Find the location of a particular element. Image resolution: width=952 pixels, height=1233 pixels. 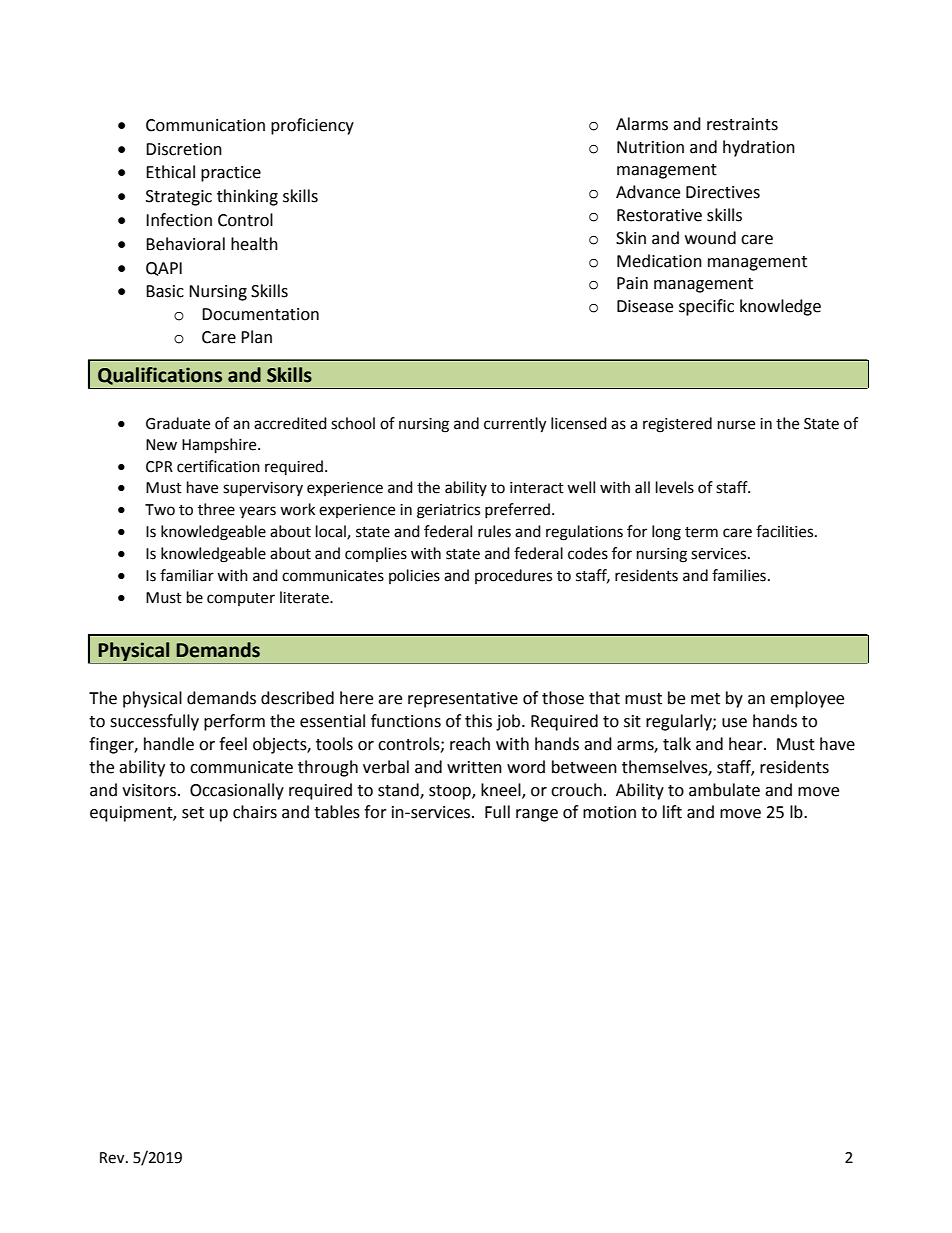

Rev is located at coordinates (113, 1158).
